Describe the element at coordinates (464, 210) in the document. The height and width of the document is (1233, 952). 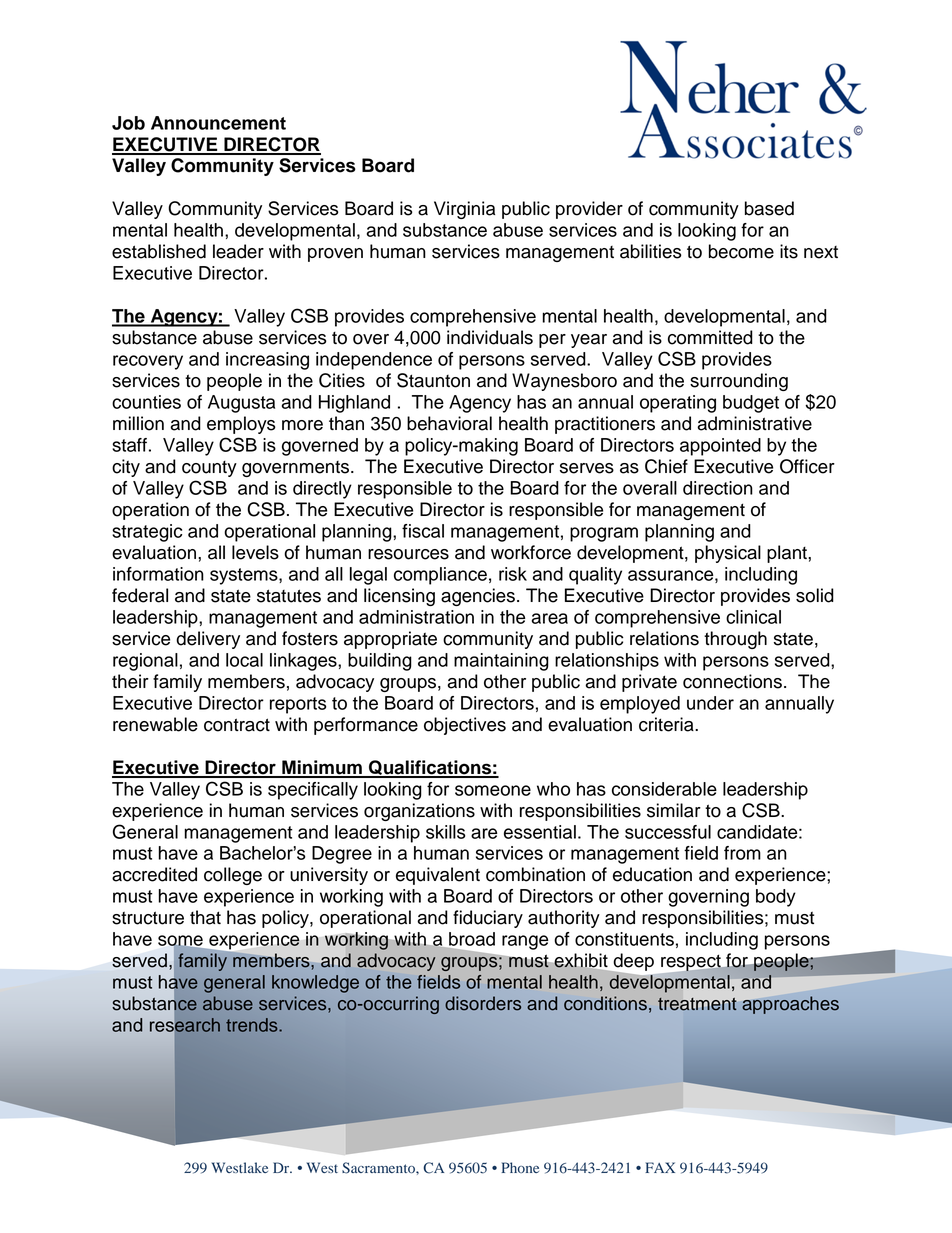
I see `Virginia` at that location.
